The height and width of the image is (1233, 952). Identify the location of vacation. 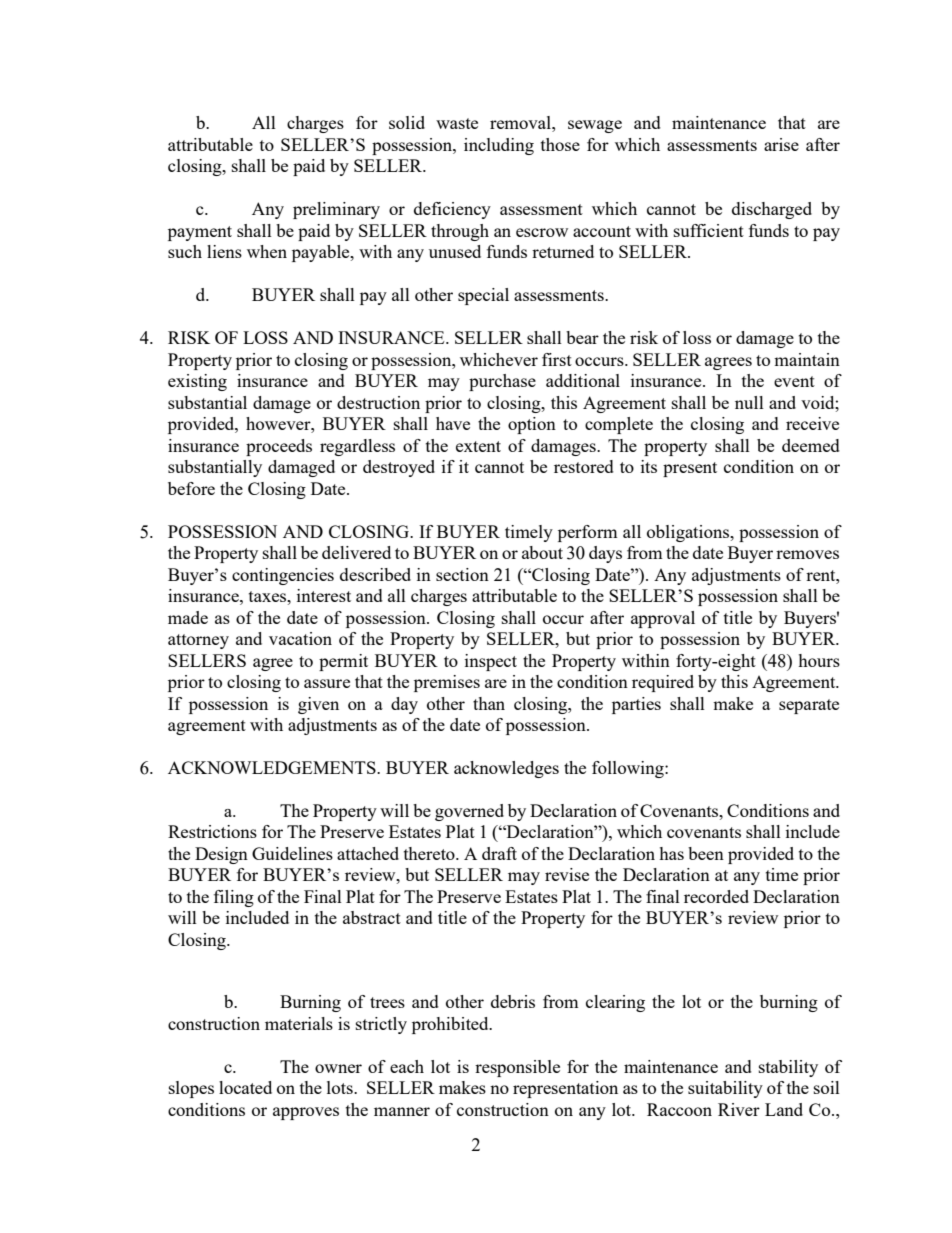
(300, 638).
